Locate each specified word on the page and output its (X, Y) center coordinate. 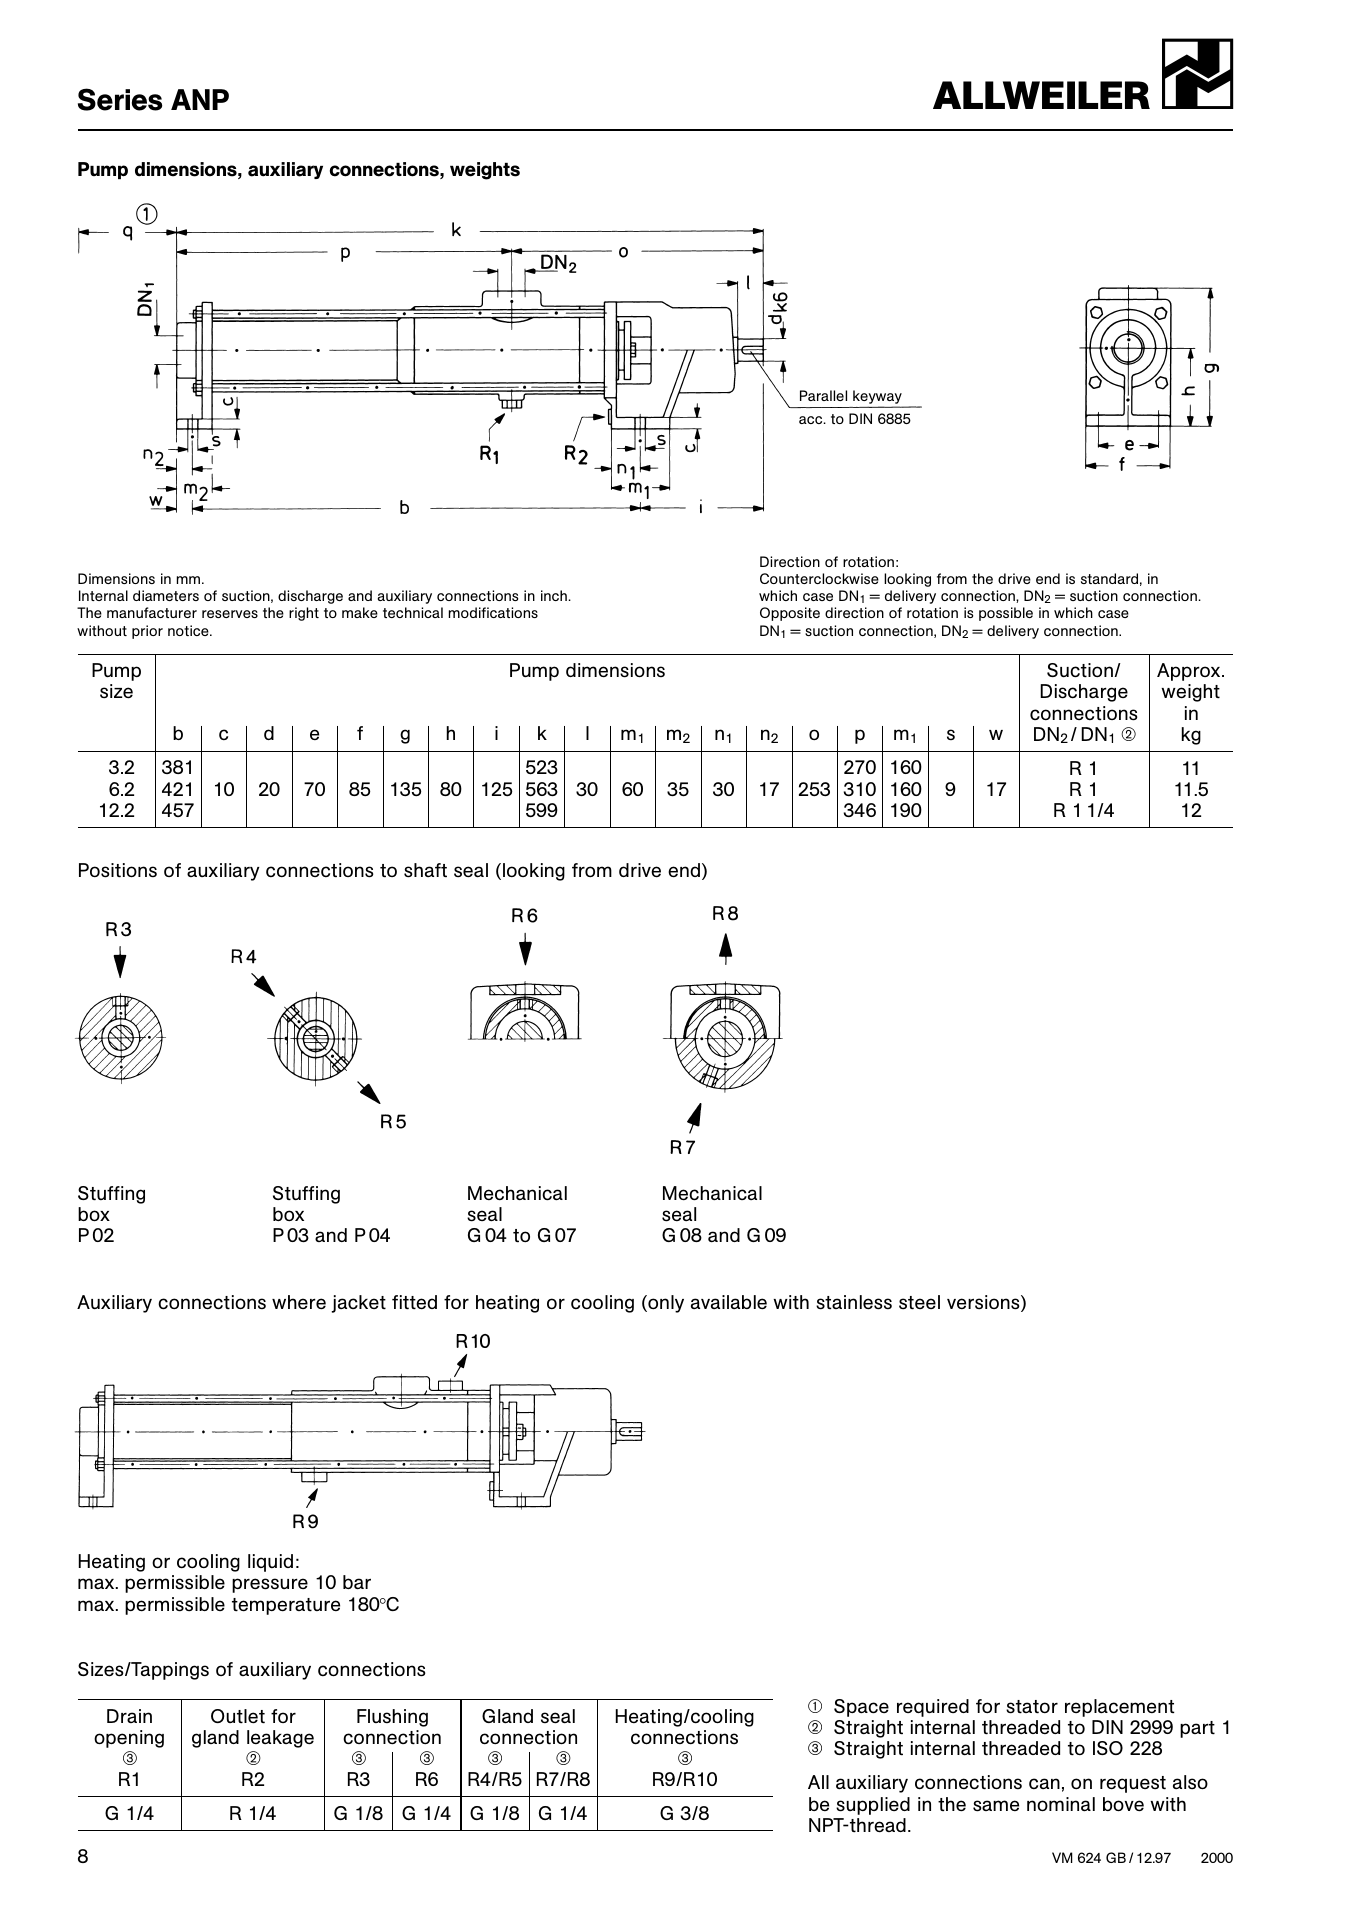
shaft (425, 870)
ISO (1108, 1748)
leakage (280, 1739)
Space (861, 1708)
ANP (200, 99)
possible (1006, 614)
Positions (118, 870)
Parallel (823, 395)
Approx (1190, 672)
